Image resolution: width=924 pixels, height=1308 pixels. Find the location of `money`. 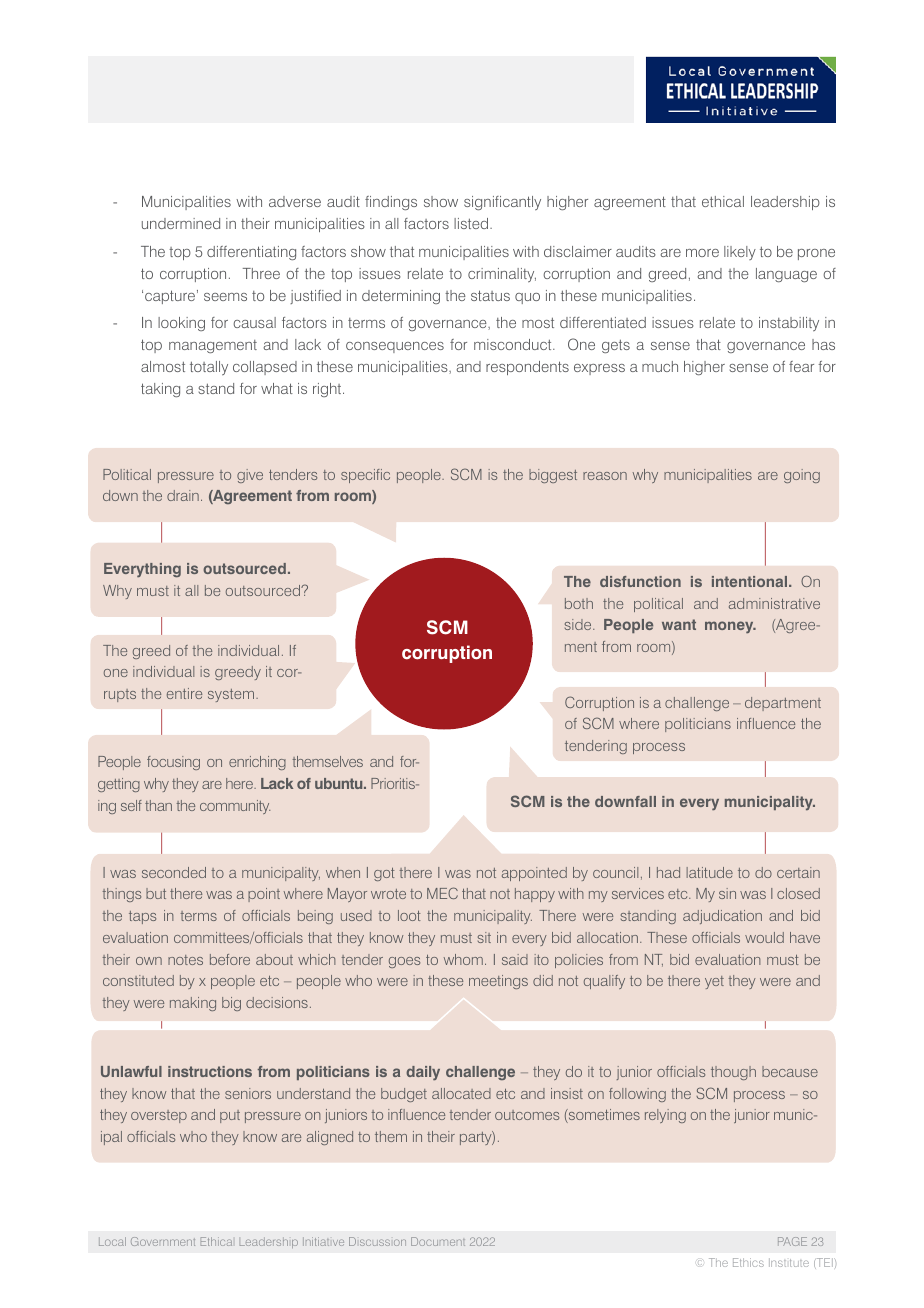

money is located at coordinates (730, 627).
